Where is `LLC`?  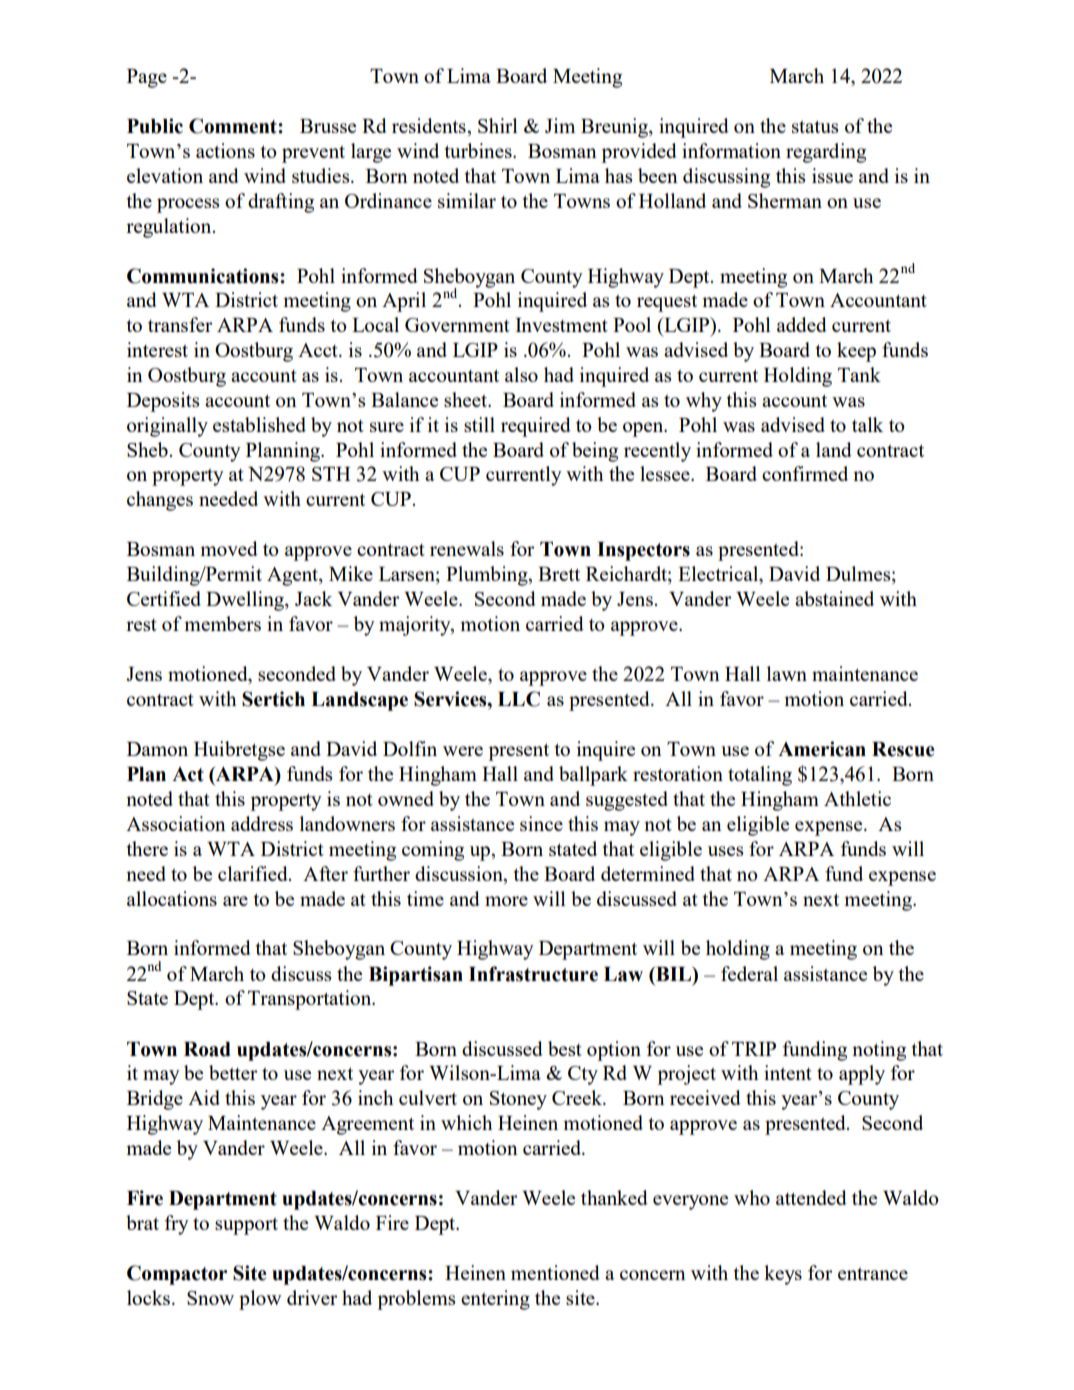
LLC is located at coordinates (519, 699).
